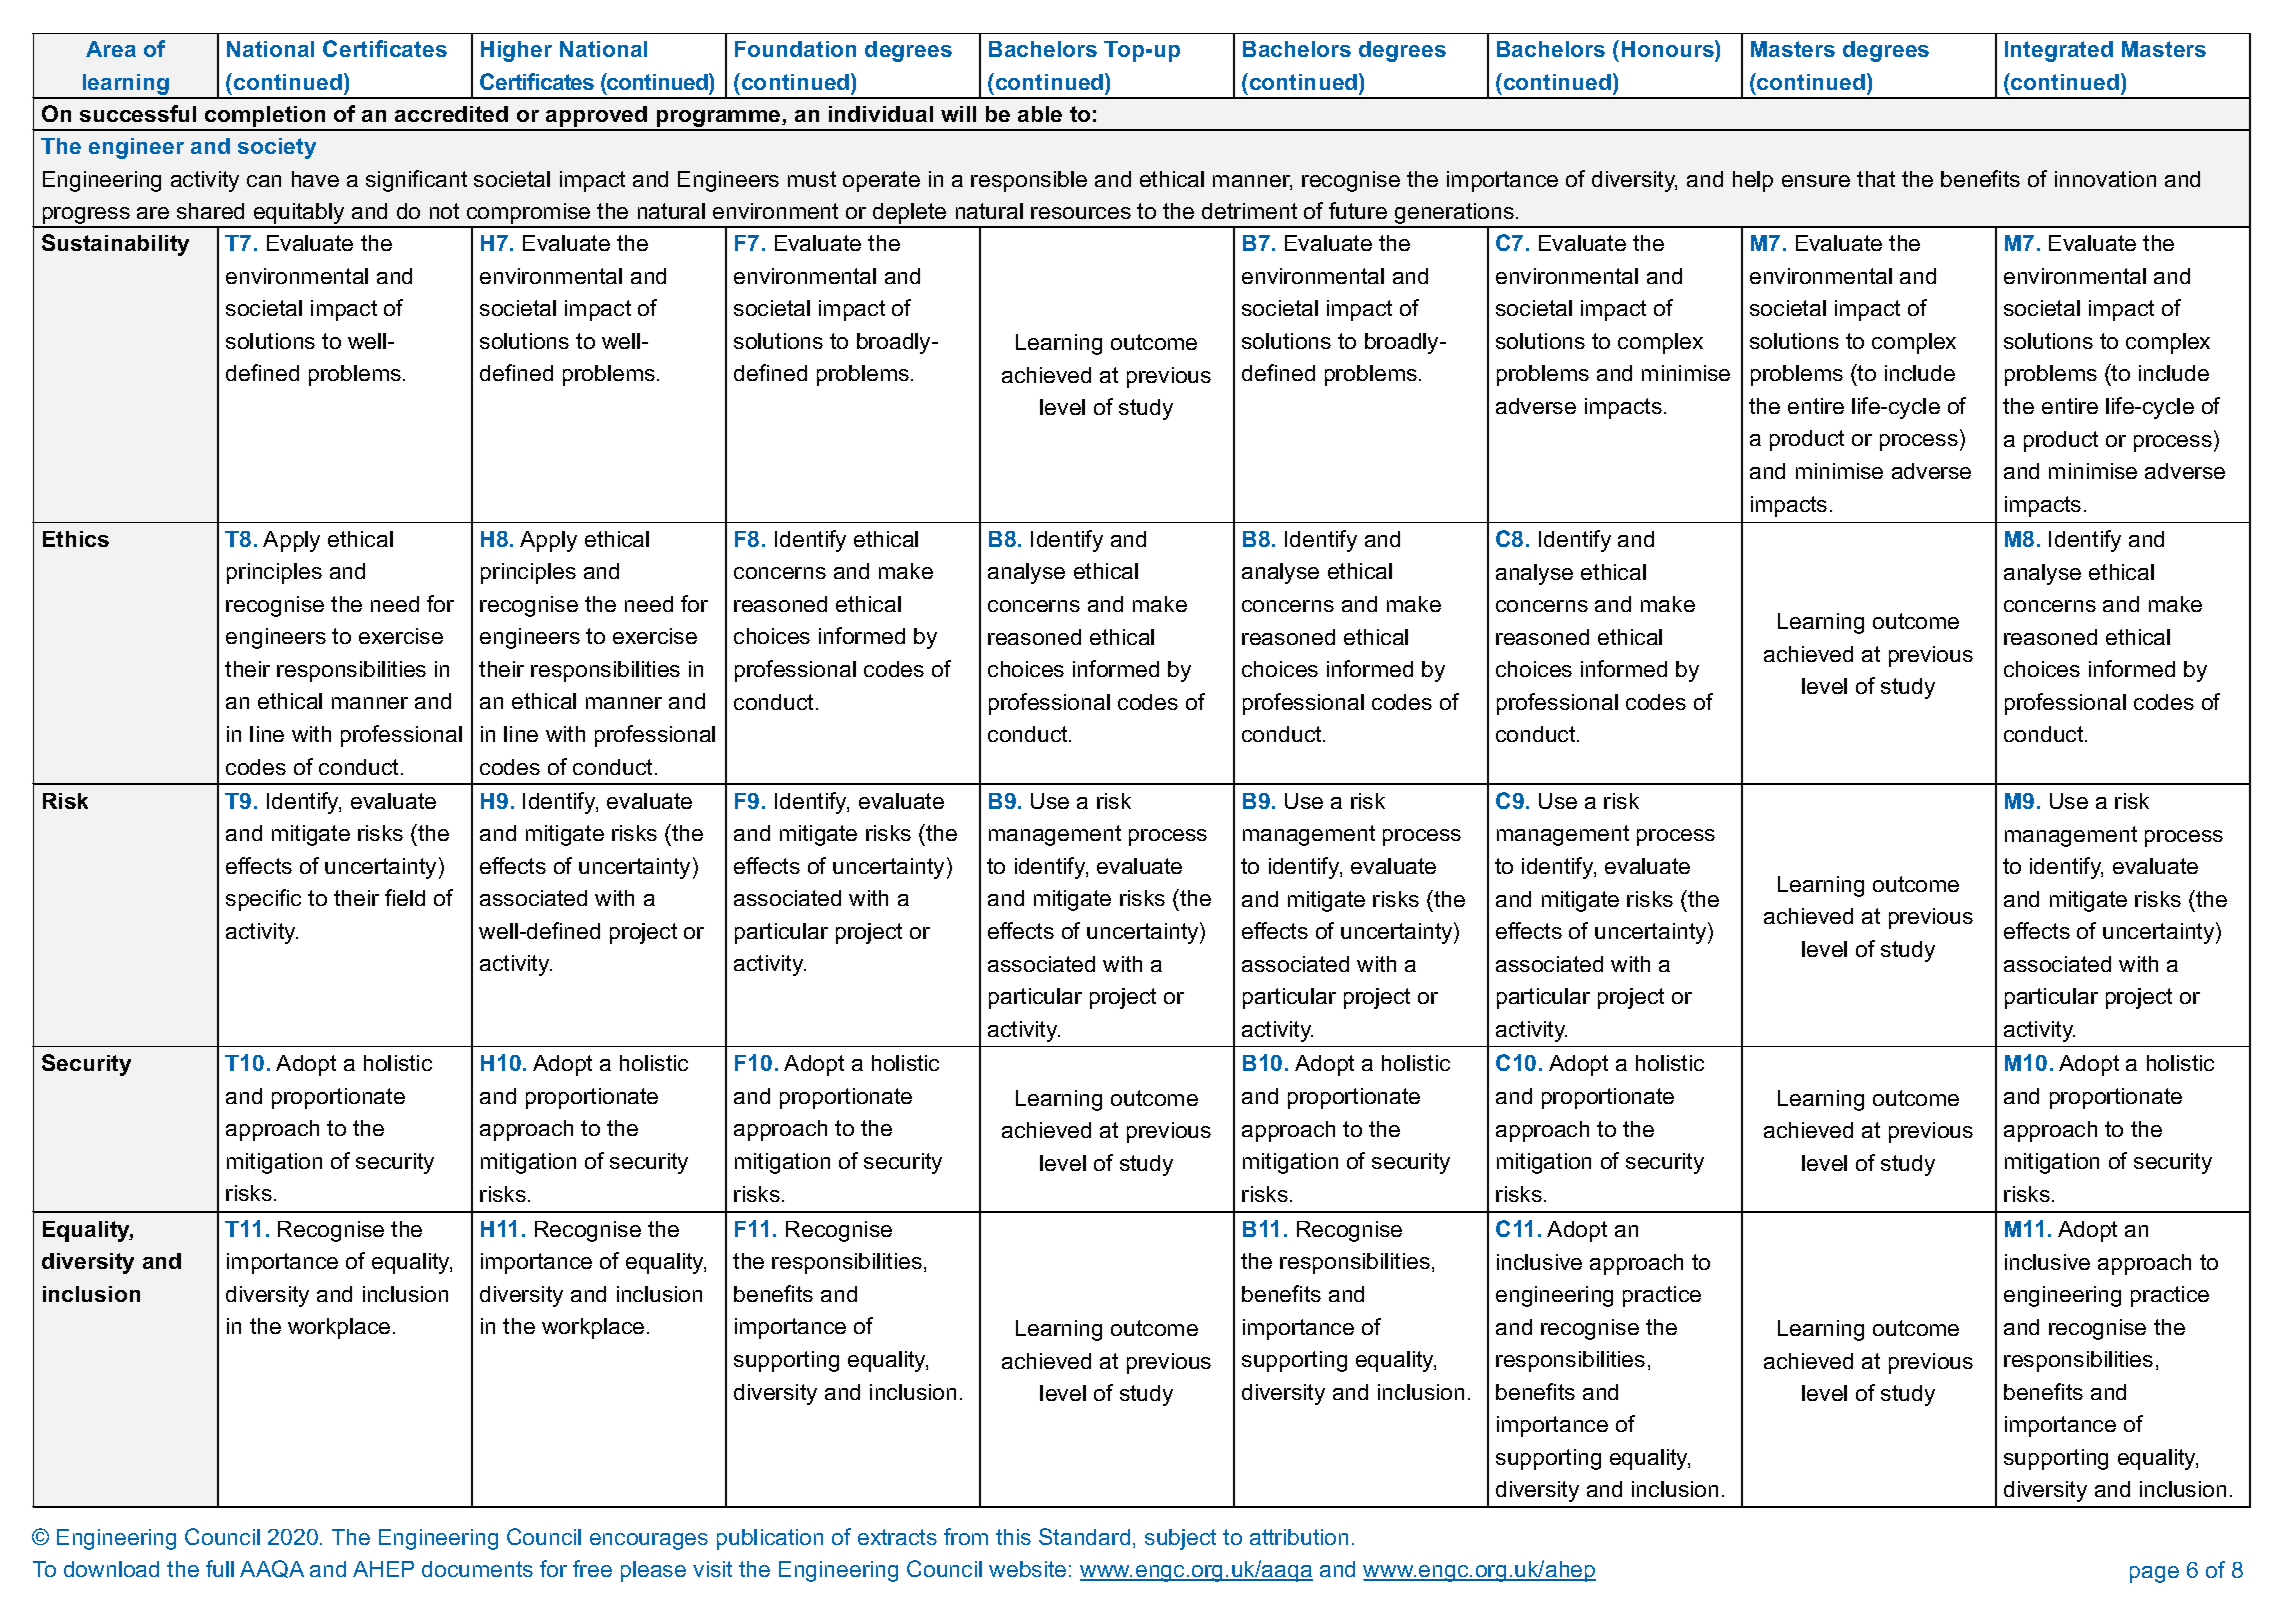 The height and width of the screenshot is (1611, 2279). What do you see at coordinates (76, 539) in the screenshot?
I see `Ethics` at bounding box center [76, 539].
